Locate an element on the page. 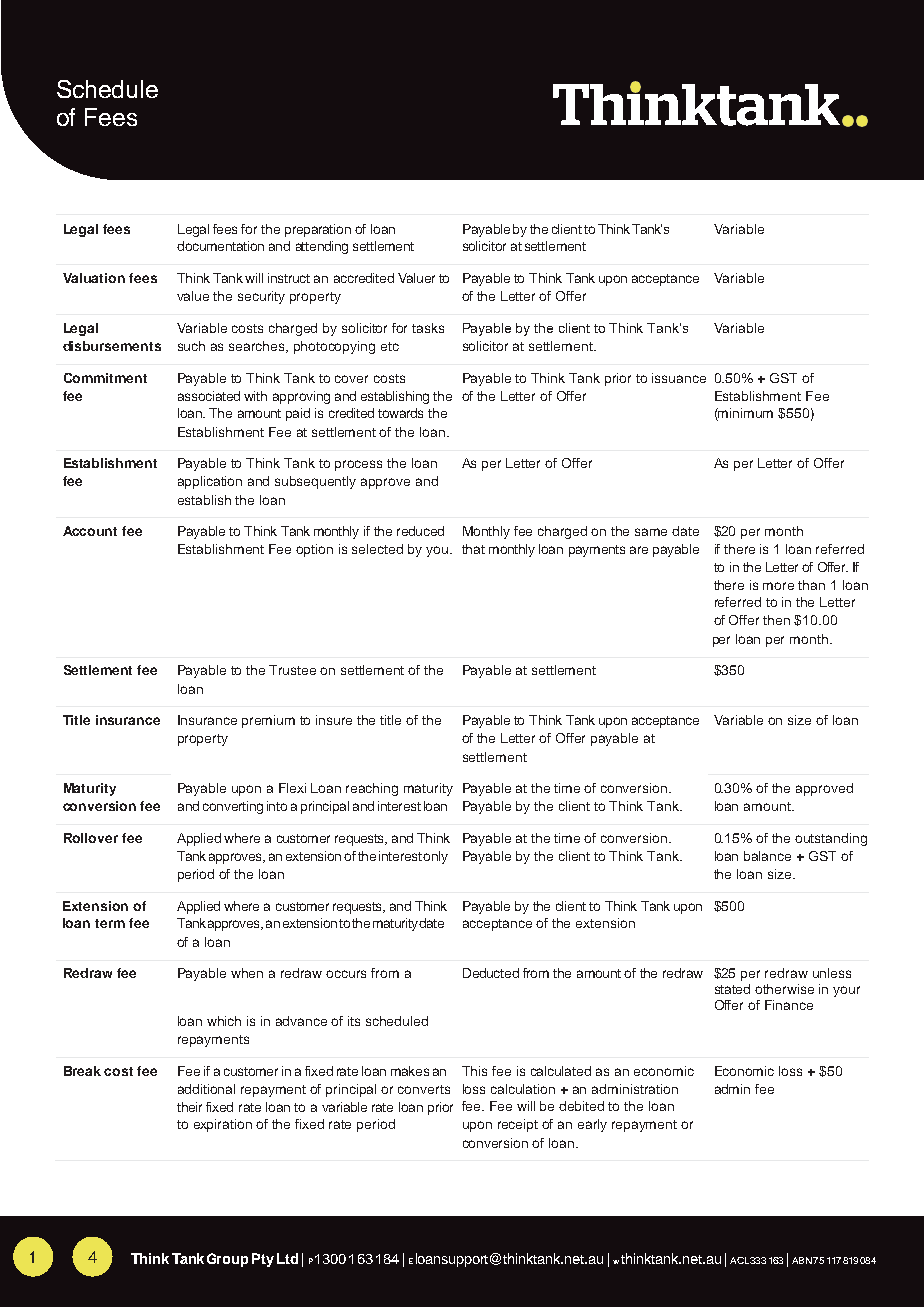 The image size is (924, 1307). issuance is located at coordinates (679, 378).
